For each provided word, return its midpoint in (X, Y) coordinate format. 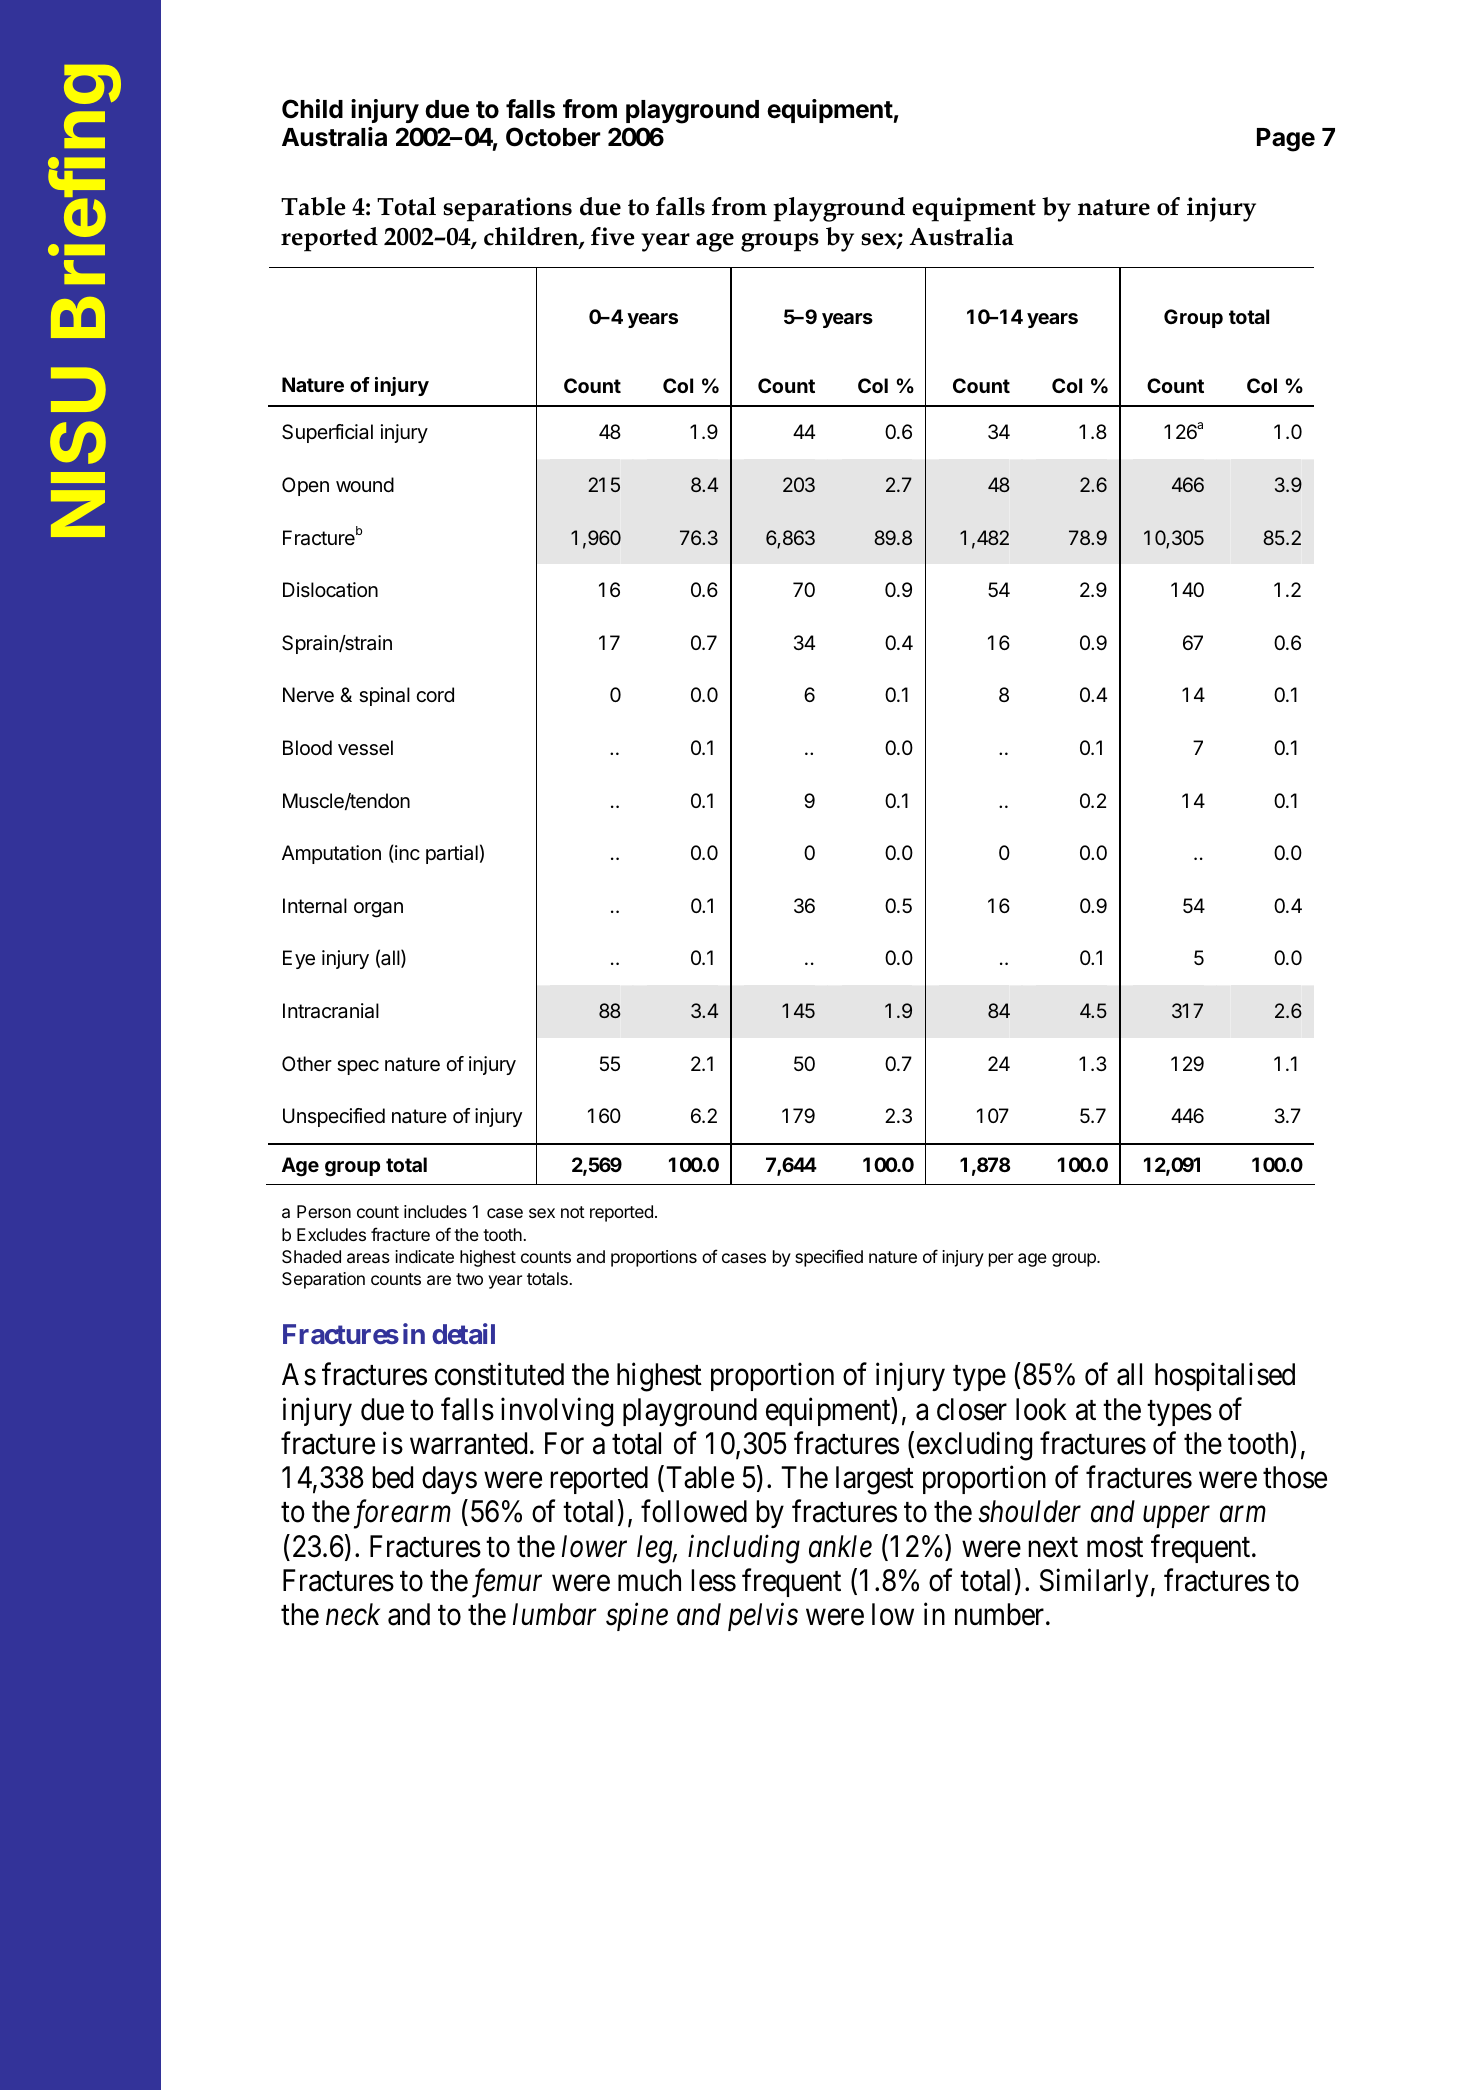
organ (378, 910)
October (553, 137)
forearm (400, 1514)
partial (452, 854)
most (1115, 1547)
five (613, 236)
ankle (840, 1546)
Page (1286, 140)
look (1041, 1409)
